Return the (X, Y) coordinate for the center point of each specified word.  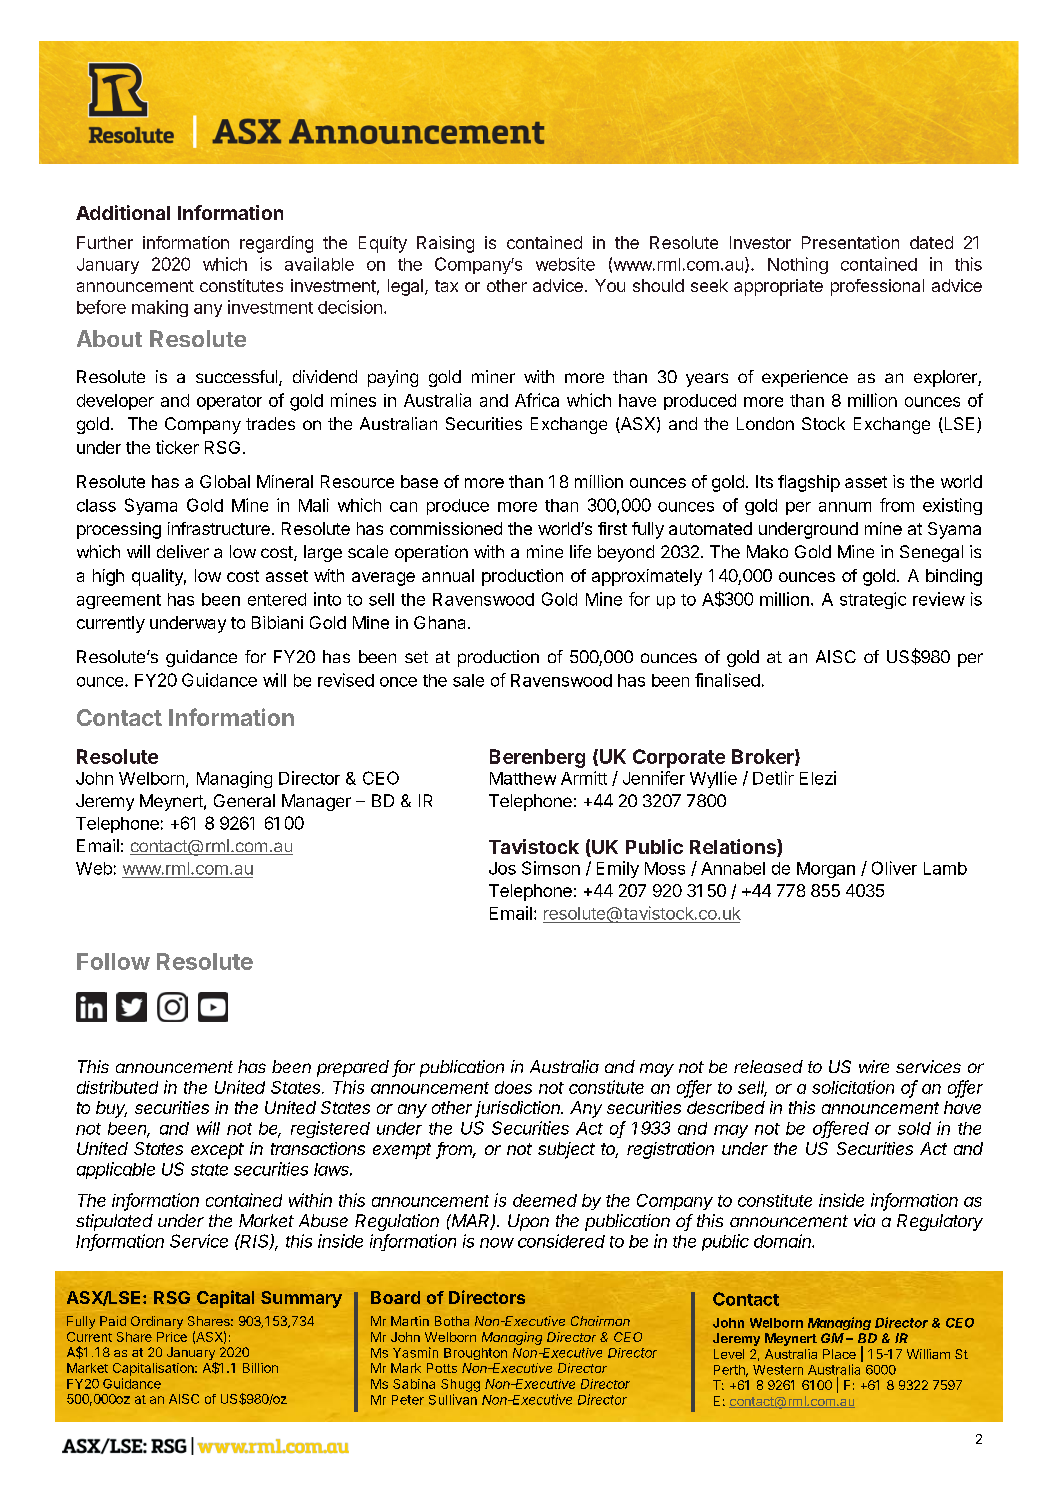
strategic (873, 600)
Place (839, 1354)
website (565, 264)
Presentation (850, 242)
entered (277, 599)
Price (172, 1337)
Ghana (441, 622)
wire (874, 1066)
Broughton (475, 1354)
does (513, 1087)
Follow (113, 961)
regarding (276, 244)
